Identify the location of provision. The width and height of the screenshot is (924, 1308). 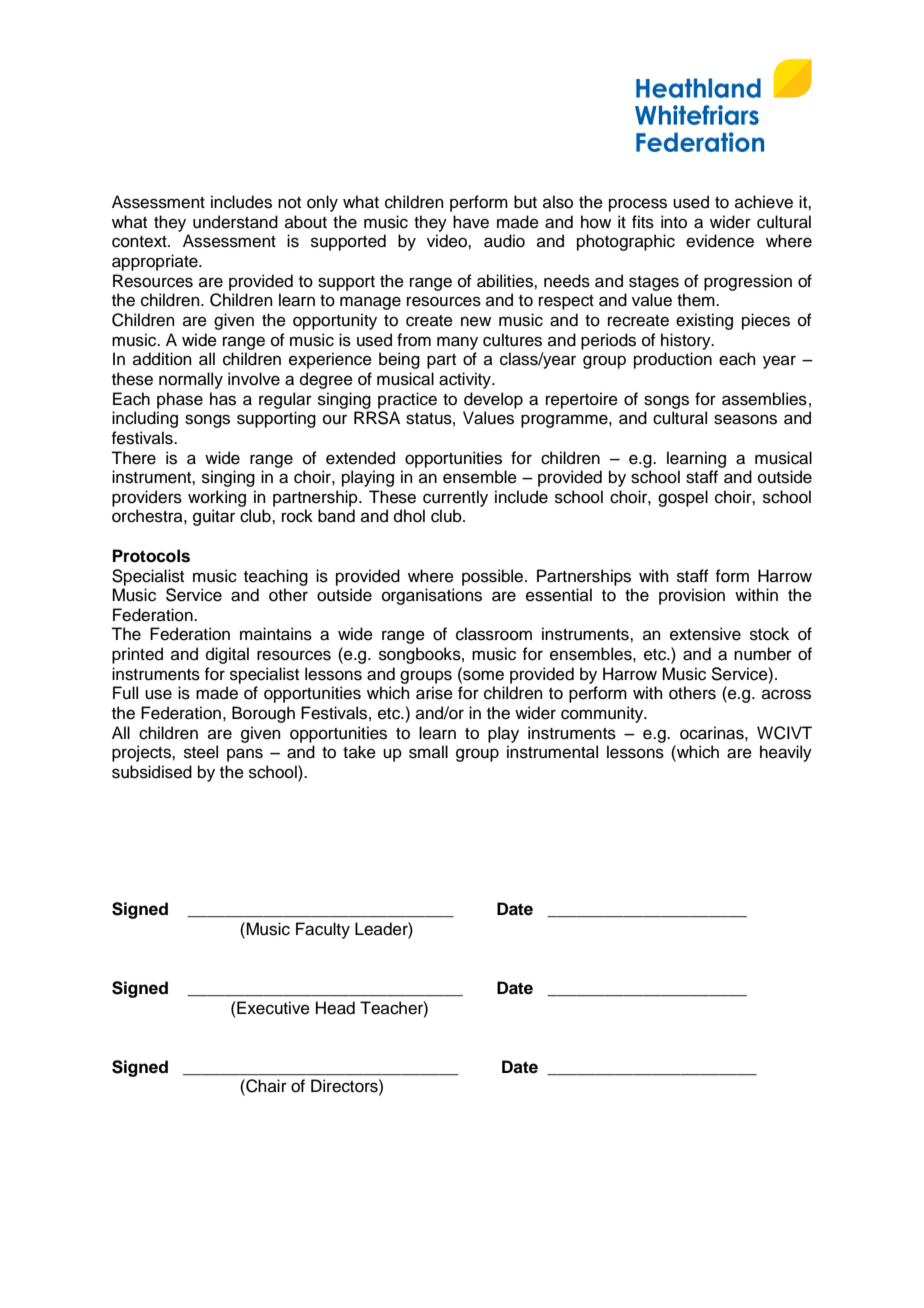
(692, 596).
